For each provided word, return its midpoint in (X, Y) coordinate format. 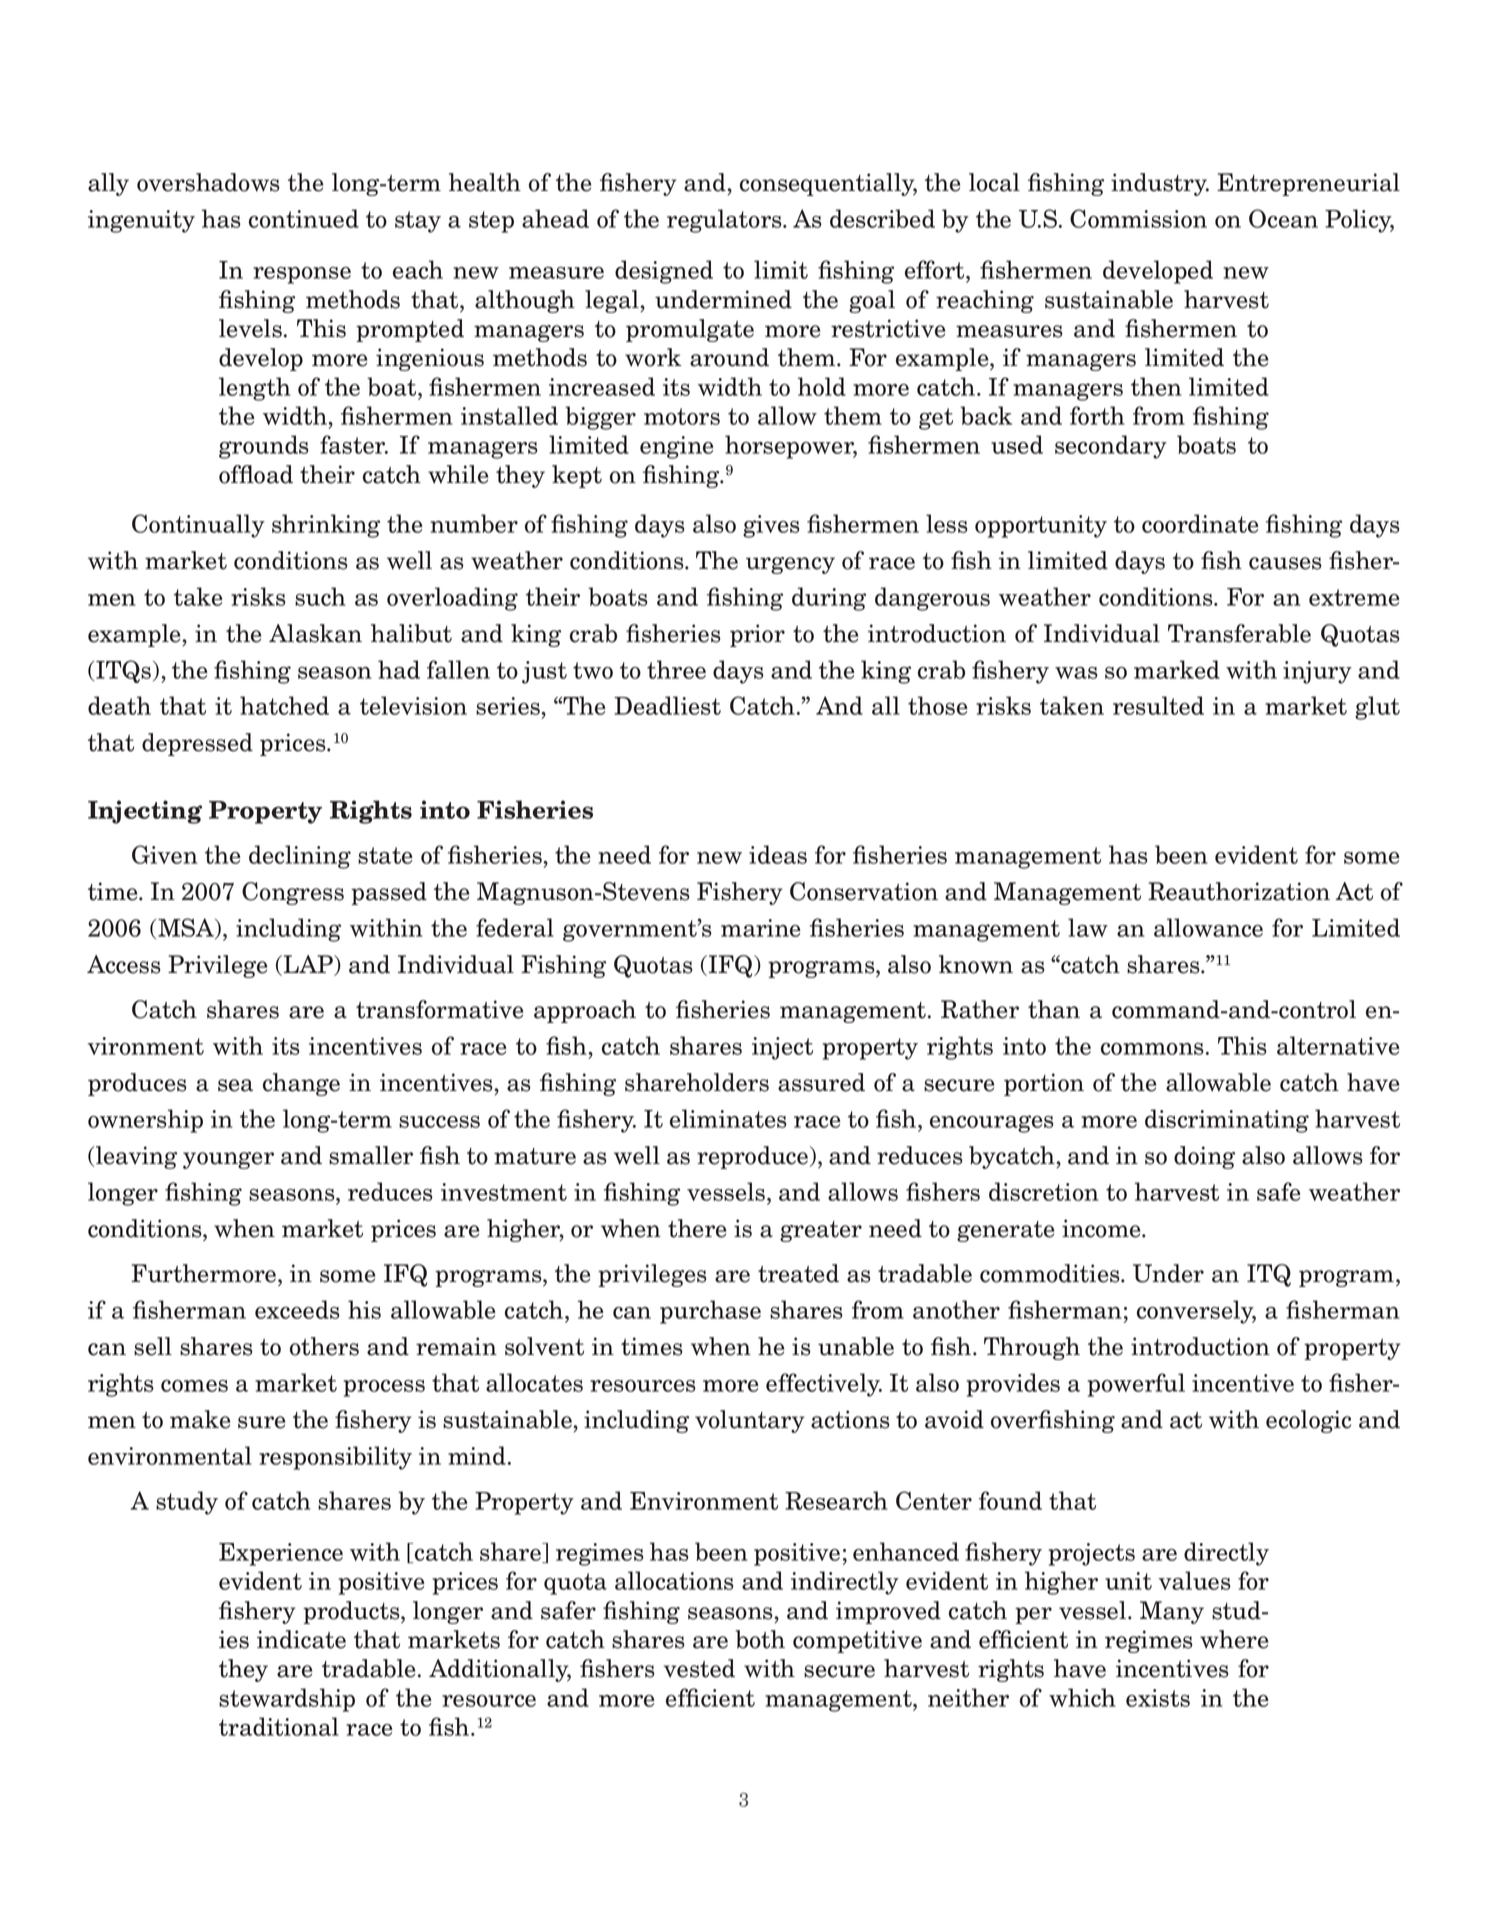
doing (1204, 1157)
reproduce (752, 1157)
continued (304, 218)
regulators (725, 221)
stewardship (287, 1700)
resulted (1158, 705)
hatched (284, 705)
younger (228, 1160)
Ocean (1283, 218)
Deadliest (667, 705)
